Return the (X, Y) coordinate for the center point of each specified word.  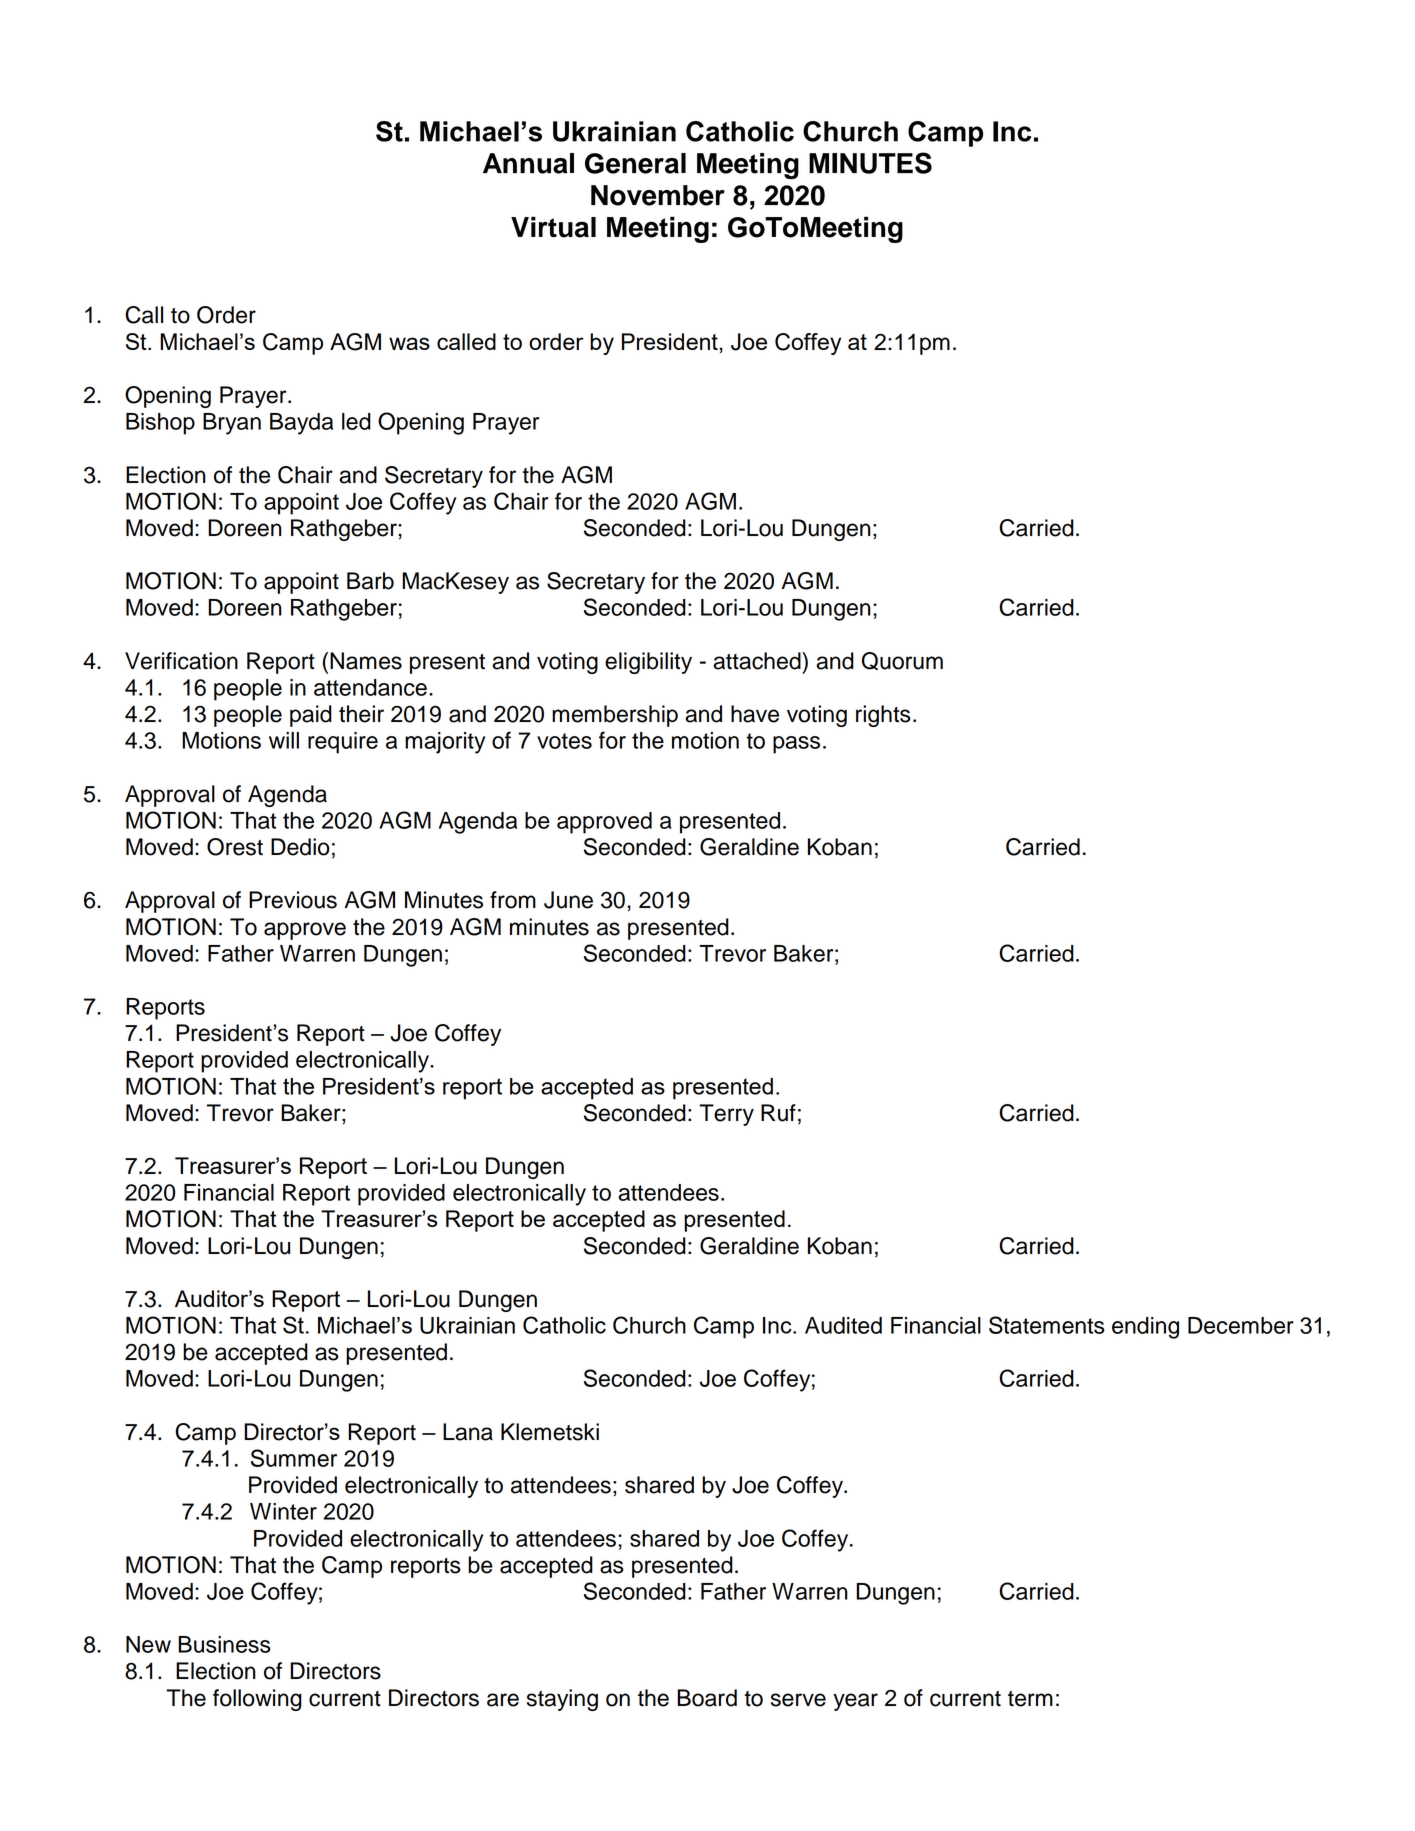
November (658, 195)
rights (883, 716)
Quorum (902, 661)
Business (224, 1644)
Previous (293, 900)
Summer (294, 1458)
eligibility (648, 663)
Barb (370, 581)
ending (1145, 1328)
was (409, 343)
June (568, 900)
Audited (843, 1325)
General (635, 163)
